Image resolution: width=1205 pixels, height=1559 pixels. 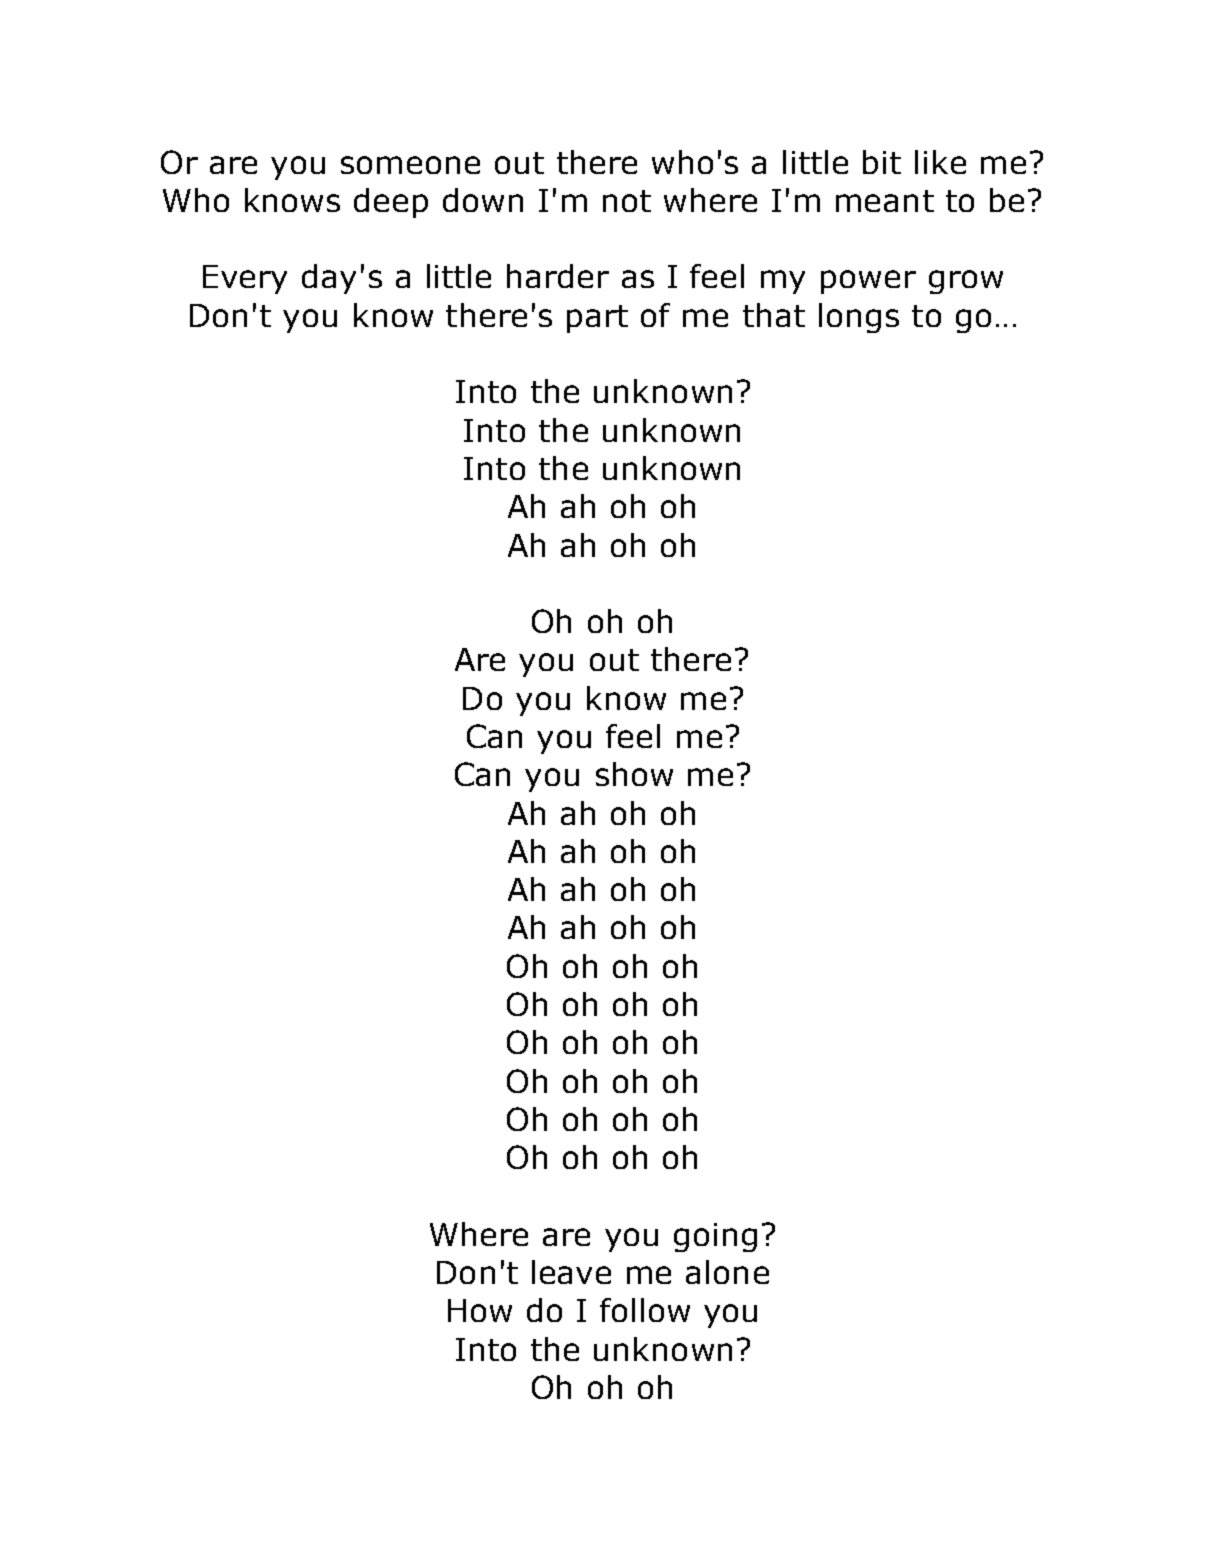 I want to click on deep, so click(x=391, y=203).
